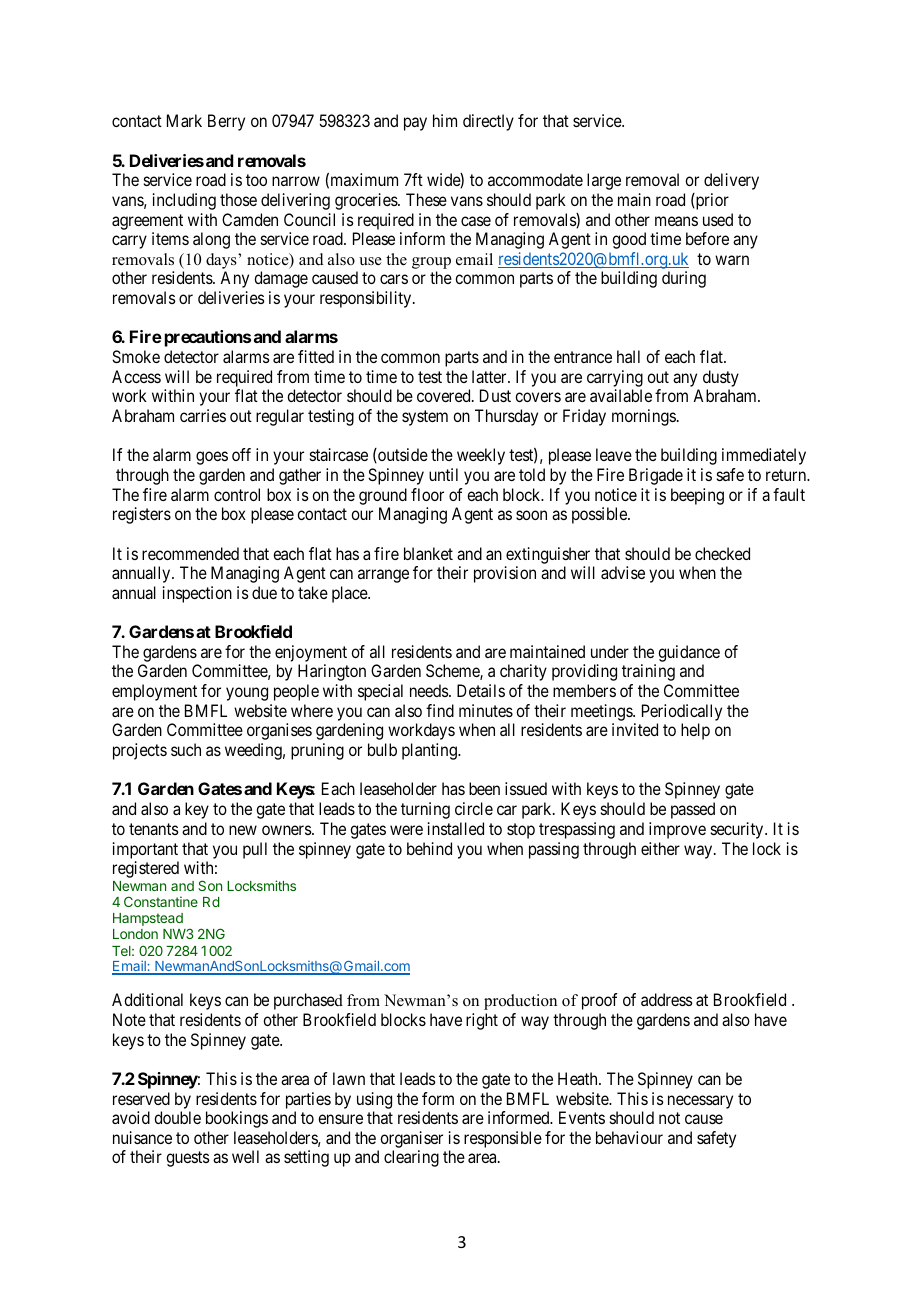 This screenshot has width=924, height=1308. Describe the element at coordinates (474, 808) in the screenshot. I see `circle` at that location.
